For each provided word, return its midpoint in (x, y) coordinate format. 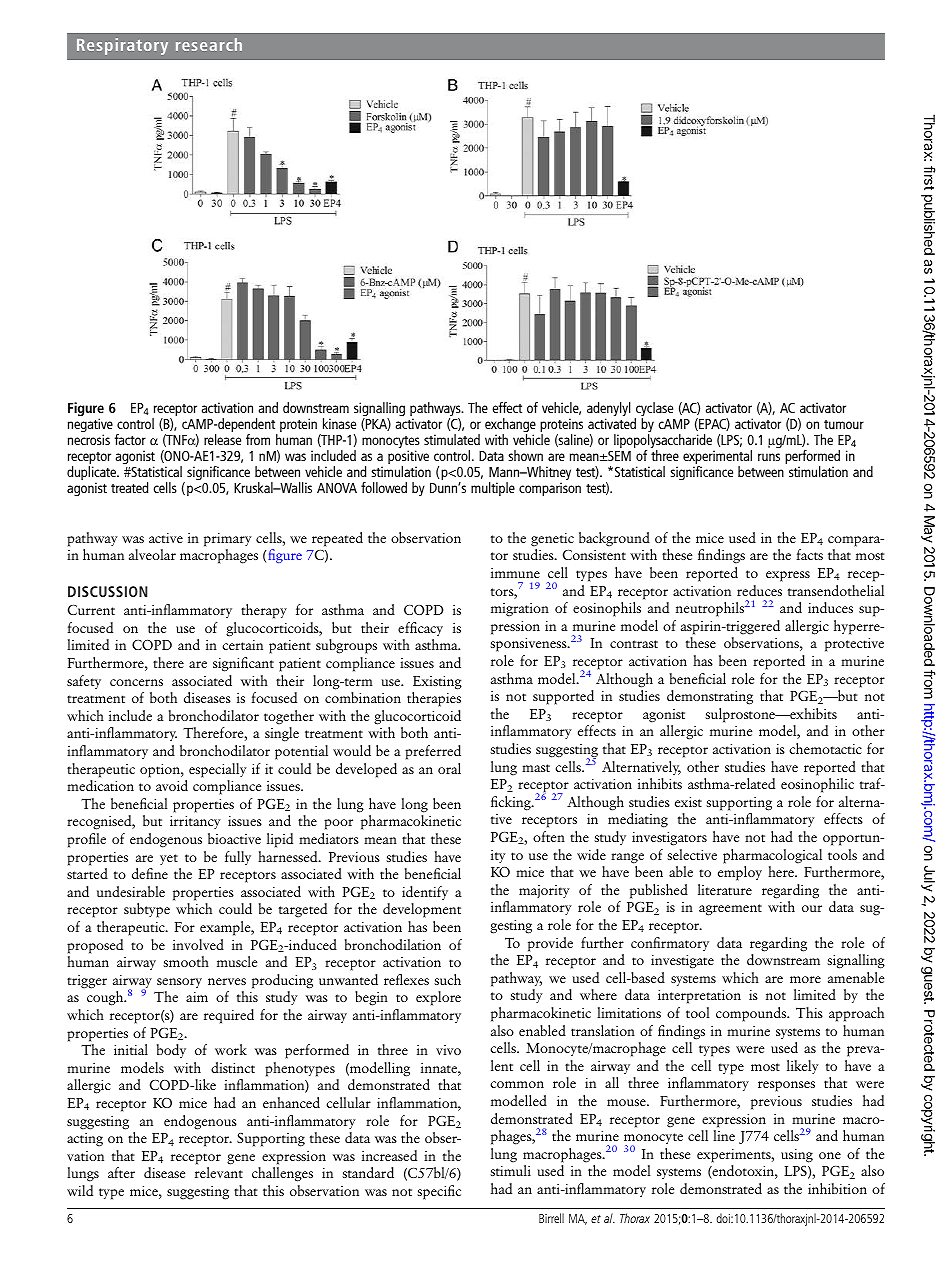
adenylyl (609, 410)
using (797, 1156)
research (209, 44)
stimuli (510, 1170)
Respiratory (122, 46)
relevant (219, 1172)
